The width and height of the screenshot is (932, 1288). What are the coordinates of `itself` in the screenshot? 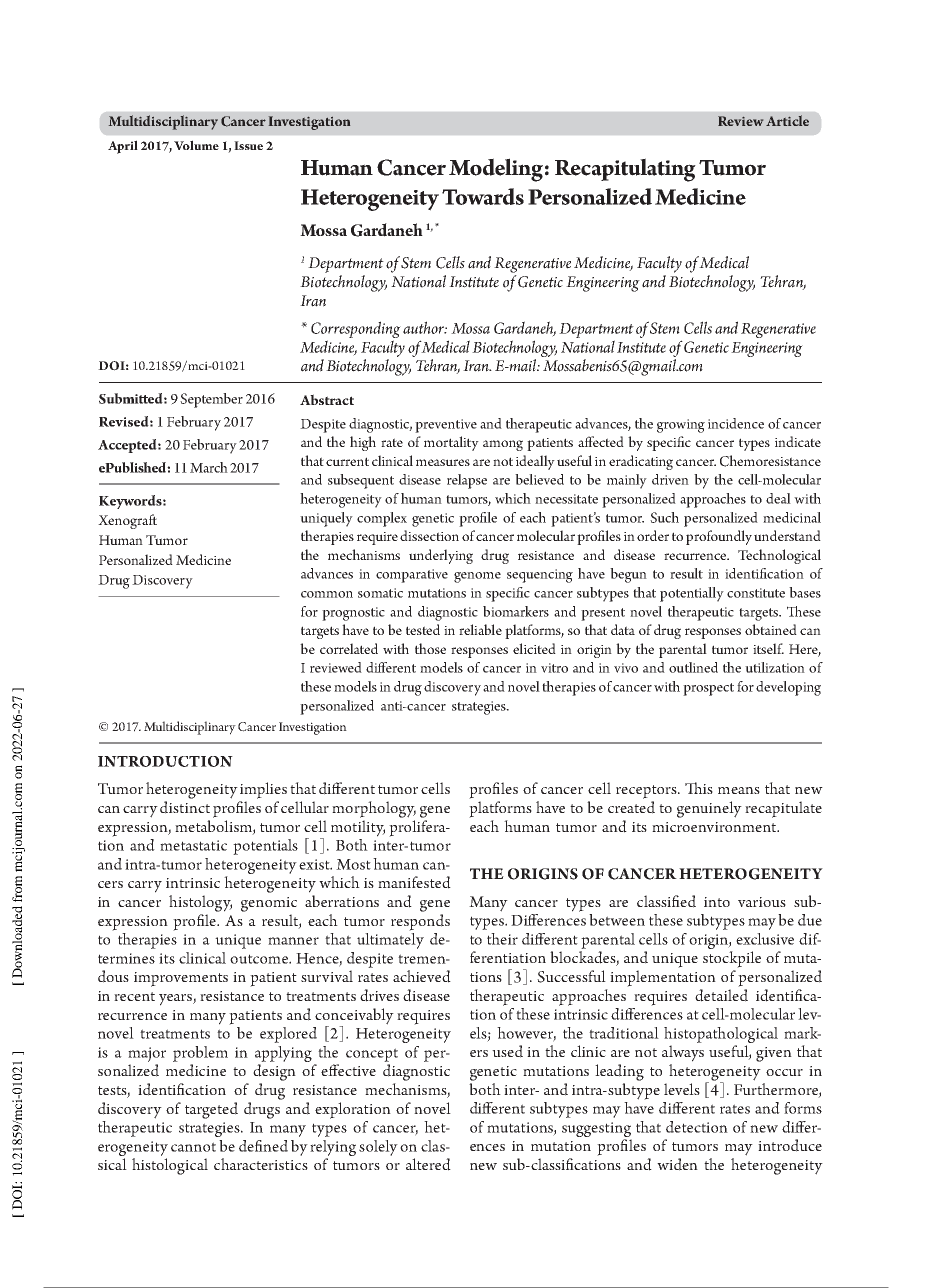 It's located at (768, 648).
